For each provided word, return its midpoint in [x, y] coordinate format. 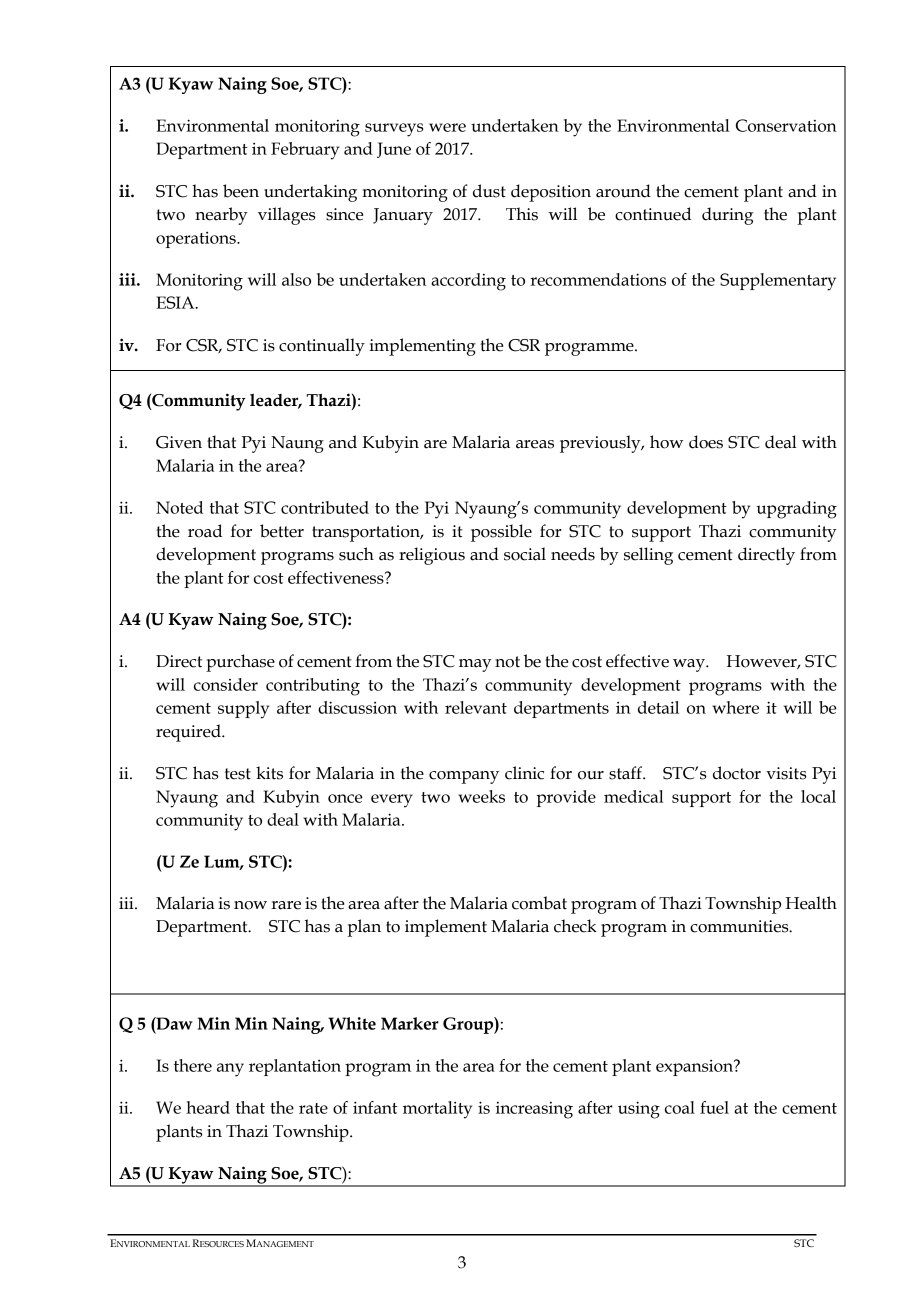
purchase [240, 663]
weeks [481, 796]
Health [811, 903]
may [475, 665]
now [250, 905]
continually [322, 347]
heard [208, 1107]
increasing [534, 1110]
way [690, 665]
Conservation [786, 125]
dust [489, 191]
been [241, 191]
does [706, 442]
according [468, 282]
